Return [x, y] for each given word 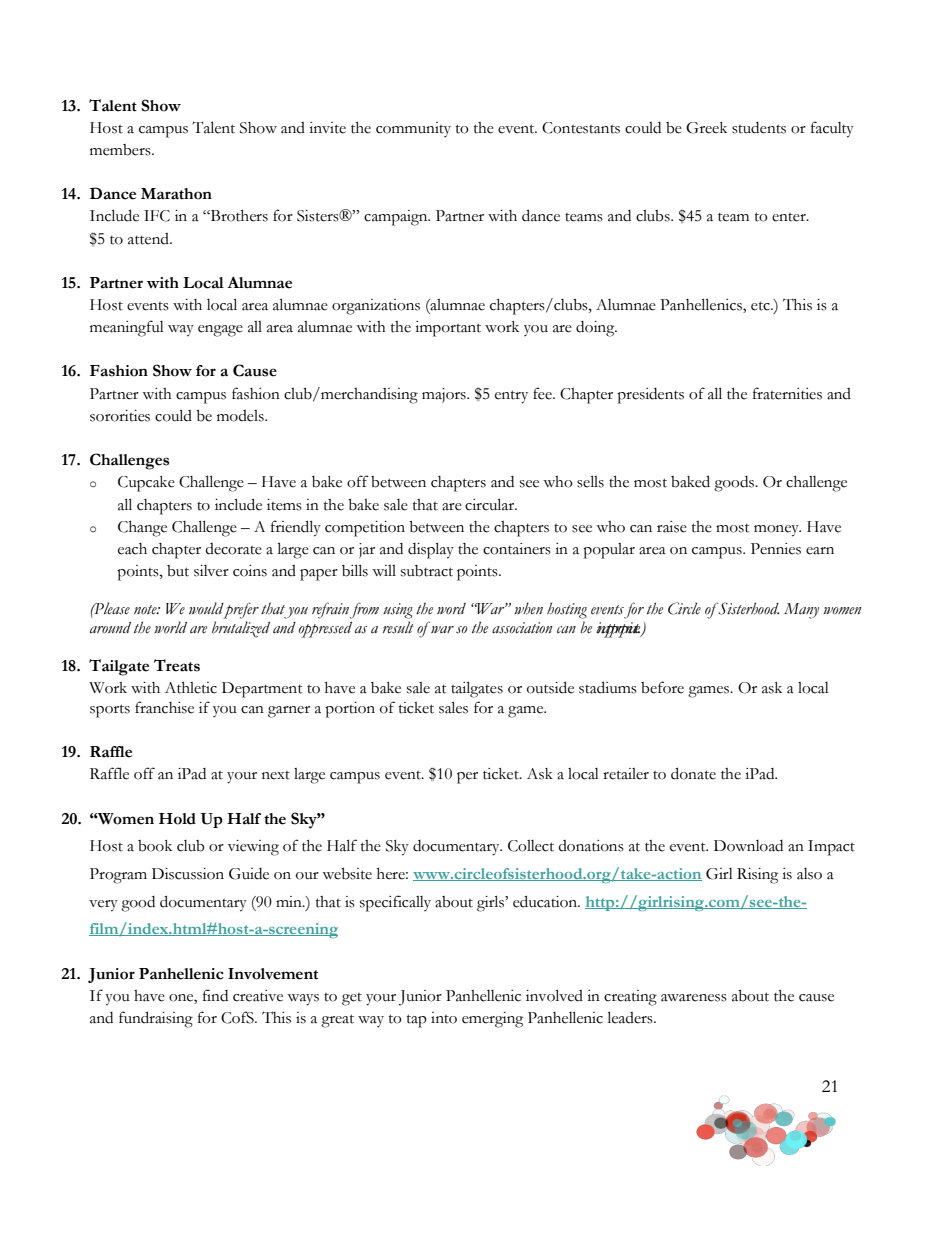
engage [220, 331]
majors [445, 395]
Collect [531, 846]
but [178, 571]
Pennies [776, 549]
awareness [694, 998]
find [215, 995]
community [413, 129]
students [759, 128]
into [444, 1018]
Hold [177, 819]
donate [693, 773]
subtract [427, 571]
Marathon [176, 194]
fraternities [787, 393]
